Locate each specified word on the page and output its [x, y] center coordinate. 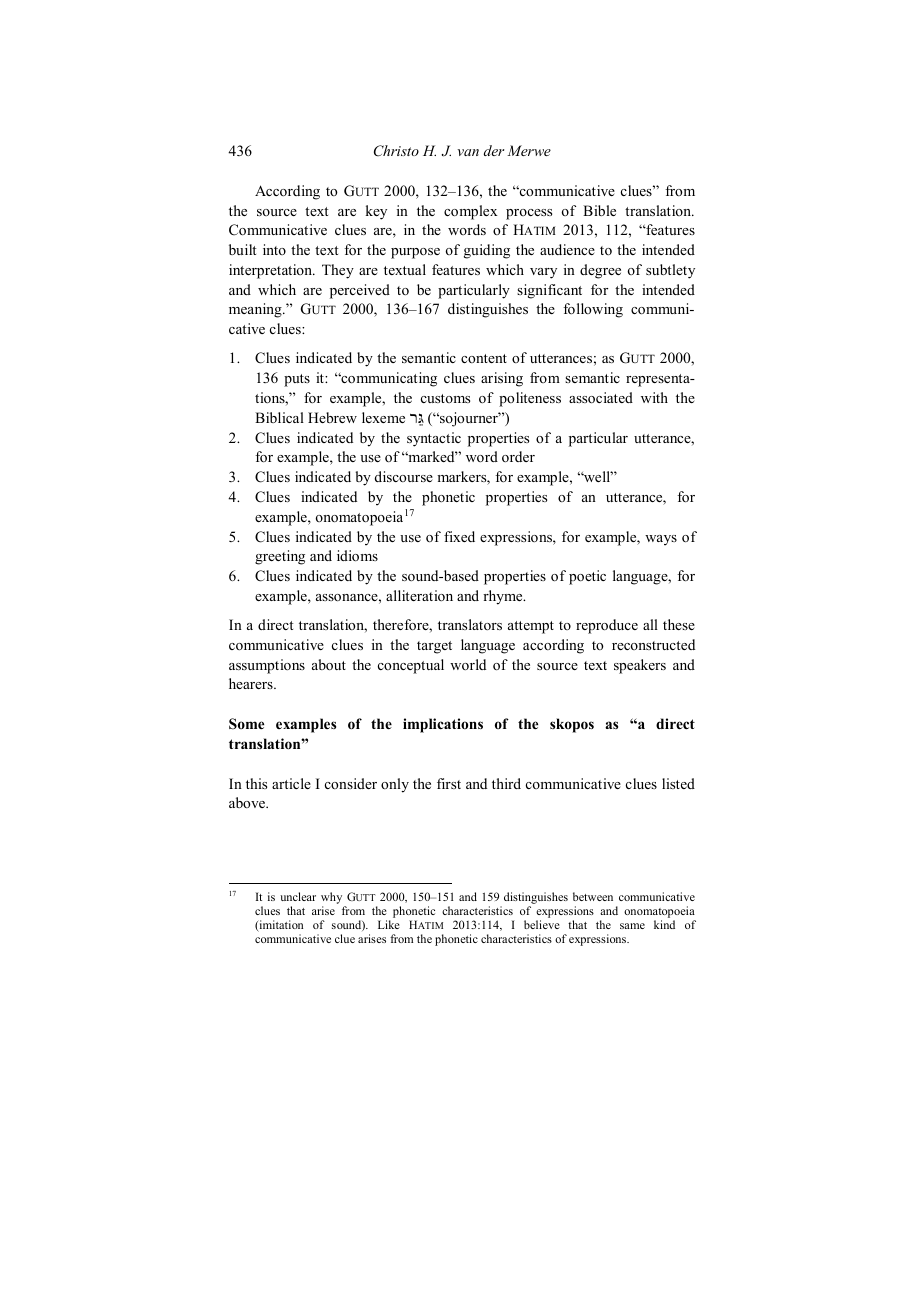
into [274, 249]
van [468, 152]
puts [297, 380]
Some [246, 724]
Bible [599, 210]
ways [661, 540]
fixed [459, 536]
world [468, 664]
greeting [280, 557]
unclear [298, 896]
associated [601, 397]
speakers [640, 666]
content [484, 358]
